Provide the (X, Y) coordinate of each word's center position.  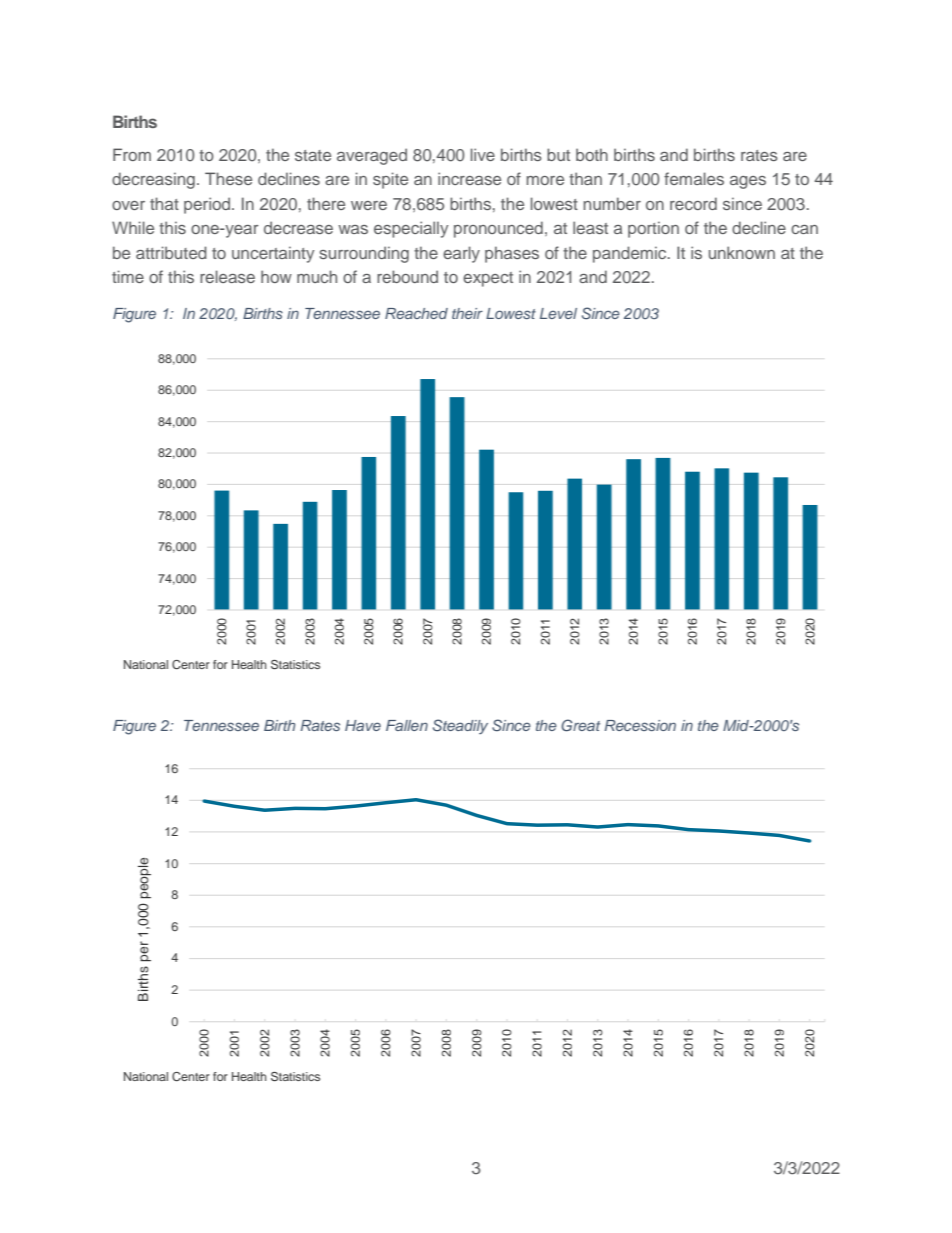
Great (580, 725)
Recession (640, 725)
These (228, 178)
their (467, 313)
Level (558, 313)
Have (363, 725)
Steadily (460, 726)
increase (469, 178)
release (227, 276)
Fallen (407, 725)
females (694, 178)
